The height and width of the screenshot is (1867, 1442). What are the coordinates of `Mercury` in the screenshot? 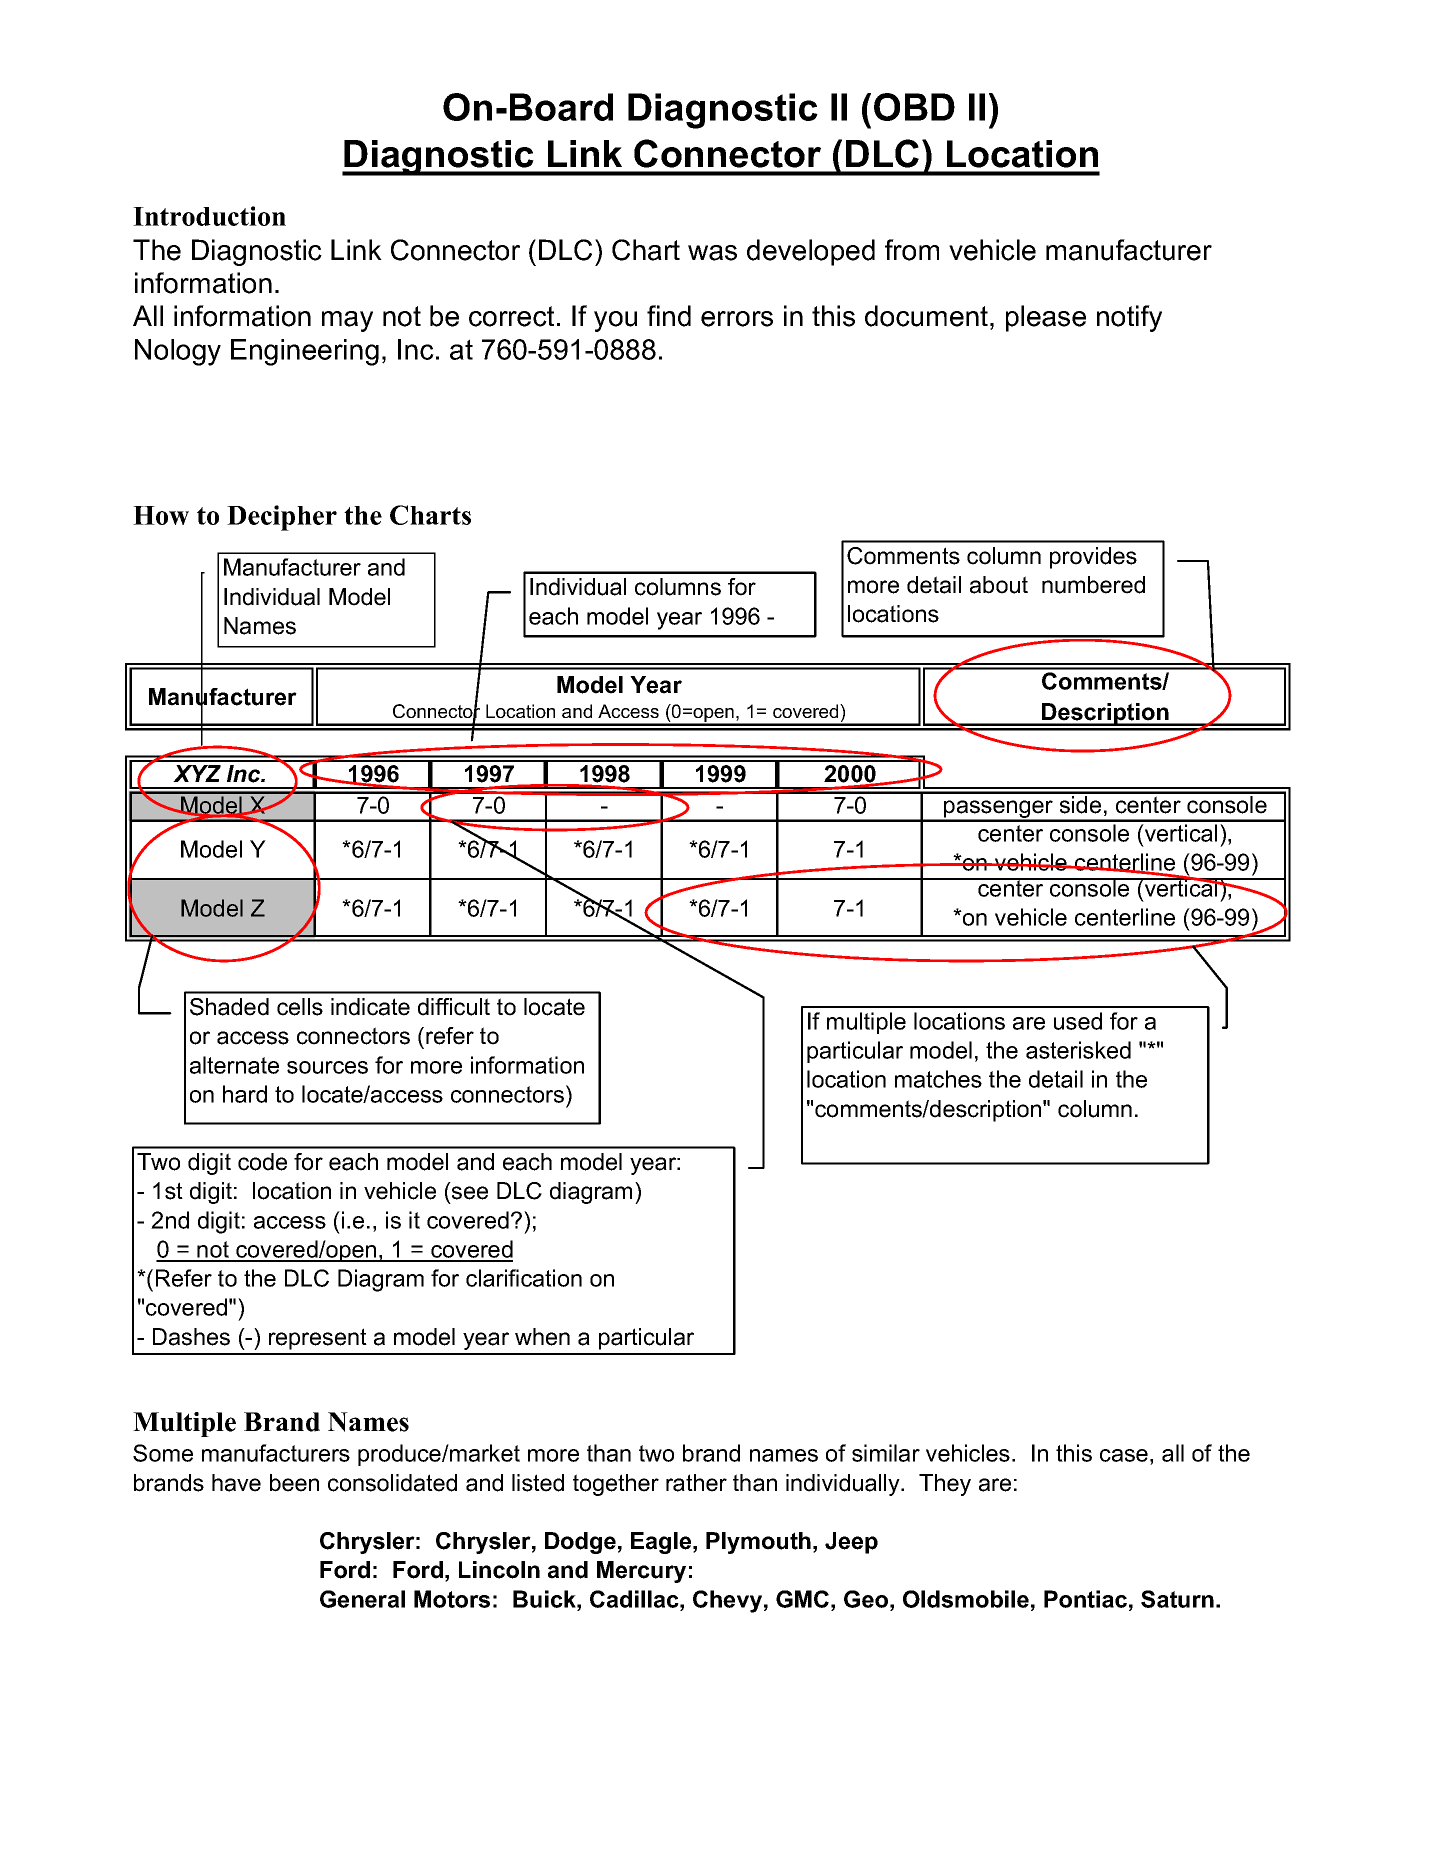 It's located at (641, 1572).
